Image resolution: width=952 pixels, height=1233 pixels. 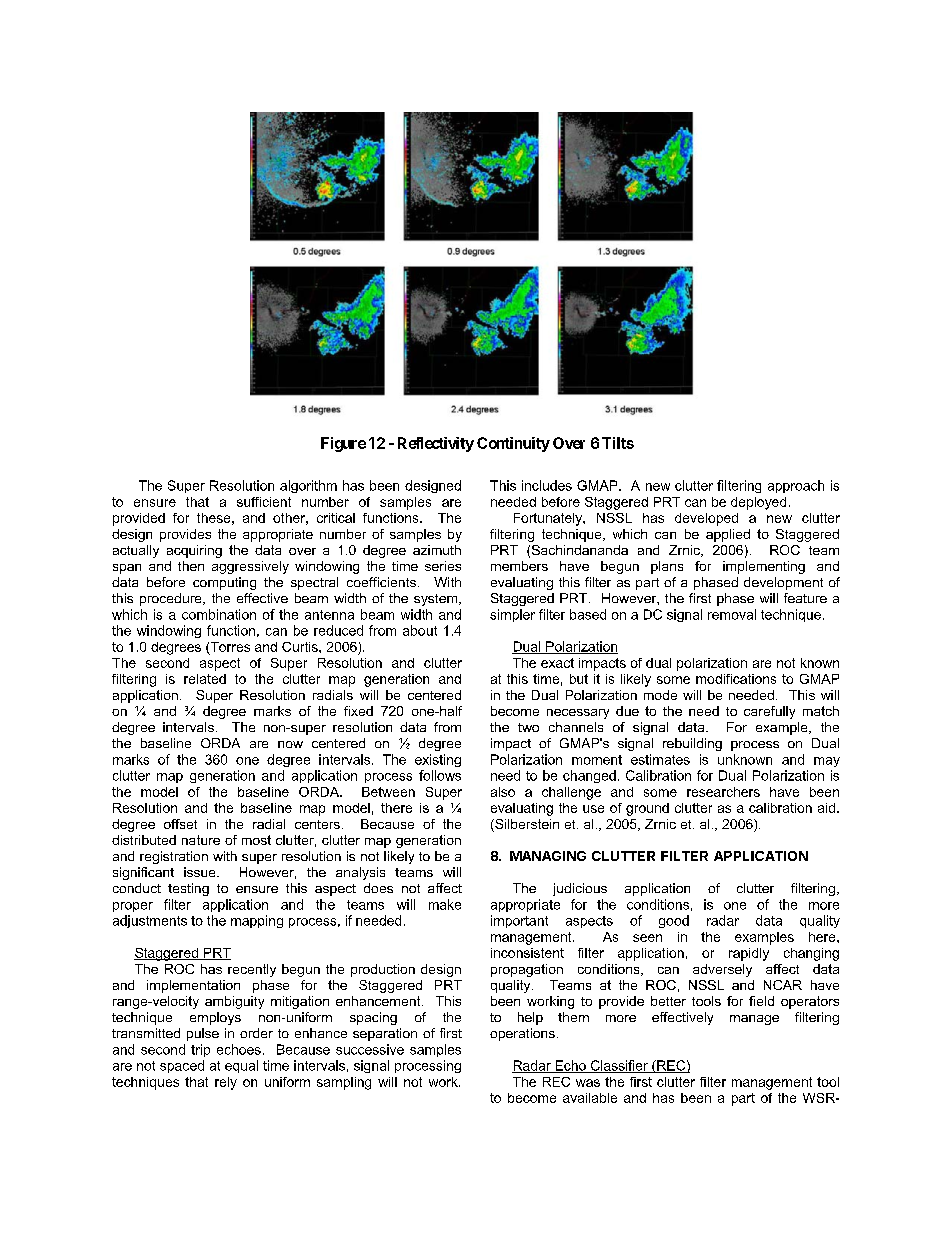 What do you see at coordinates (619, 1066) in the screenshot?
I see `Classifier` at bounding box center [619, 1066].
